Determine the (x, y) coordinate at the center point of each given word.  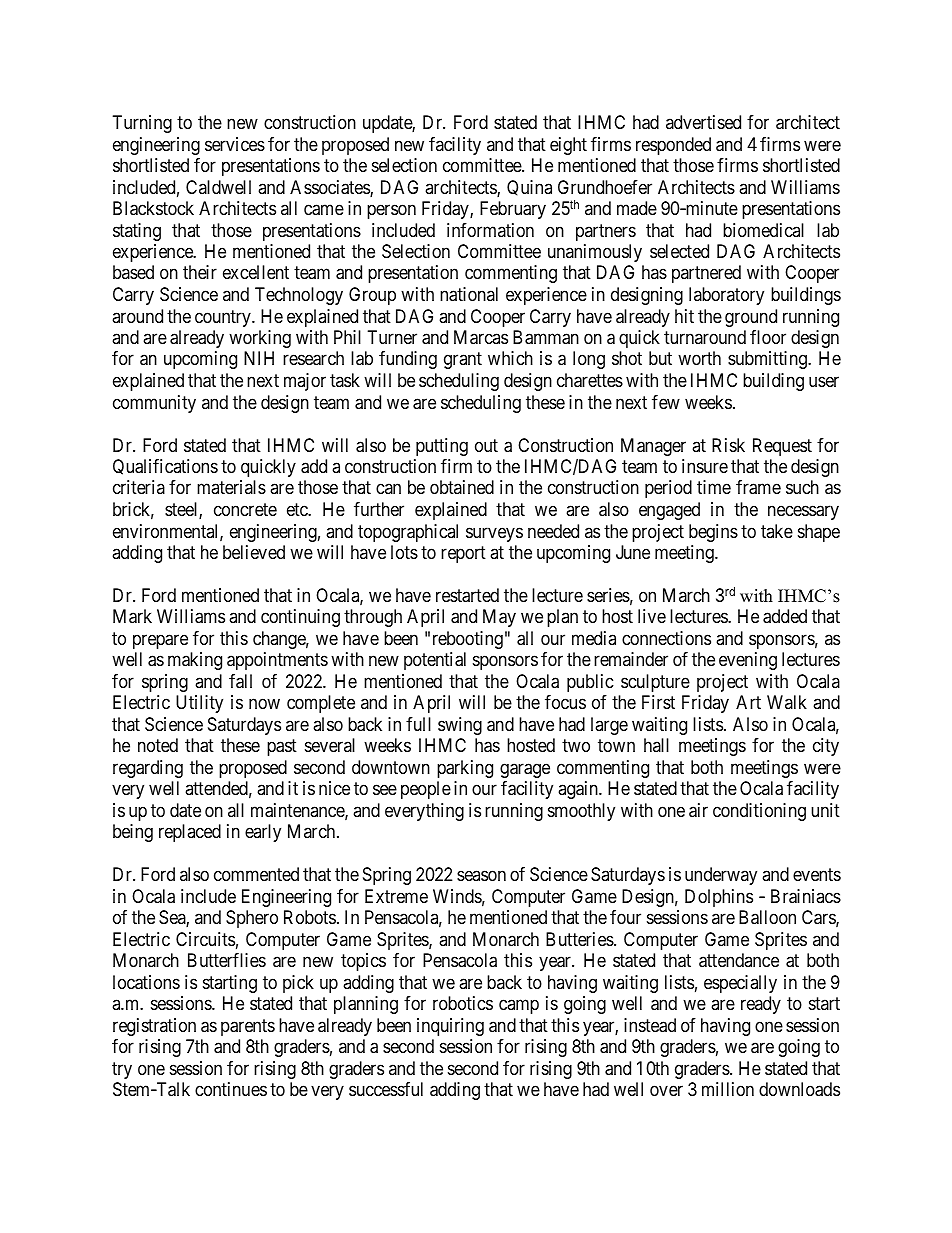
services (235, 144)
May (499, 618)
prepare (160, 641)
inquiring (450, 1027)
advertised (703, 122)
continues (231, 1089)
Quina (529, 188)
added (785, 616)
